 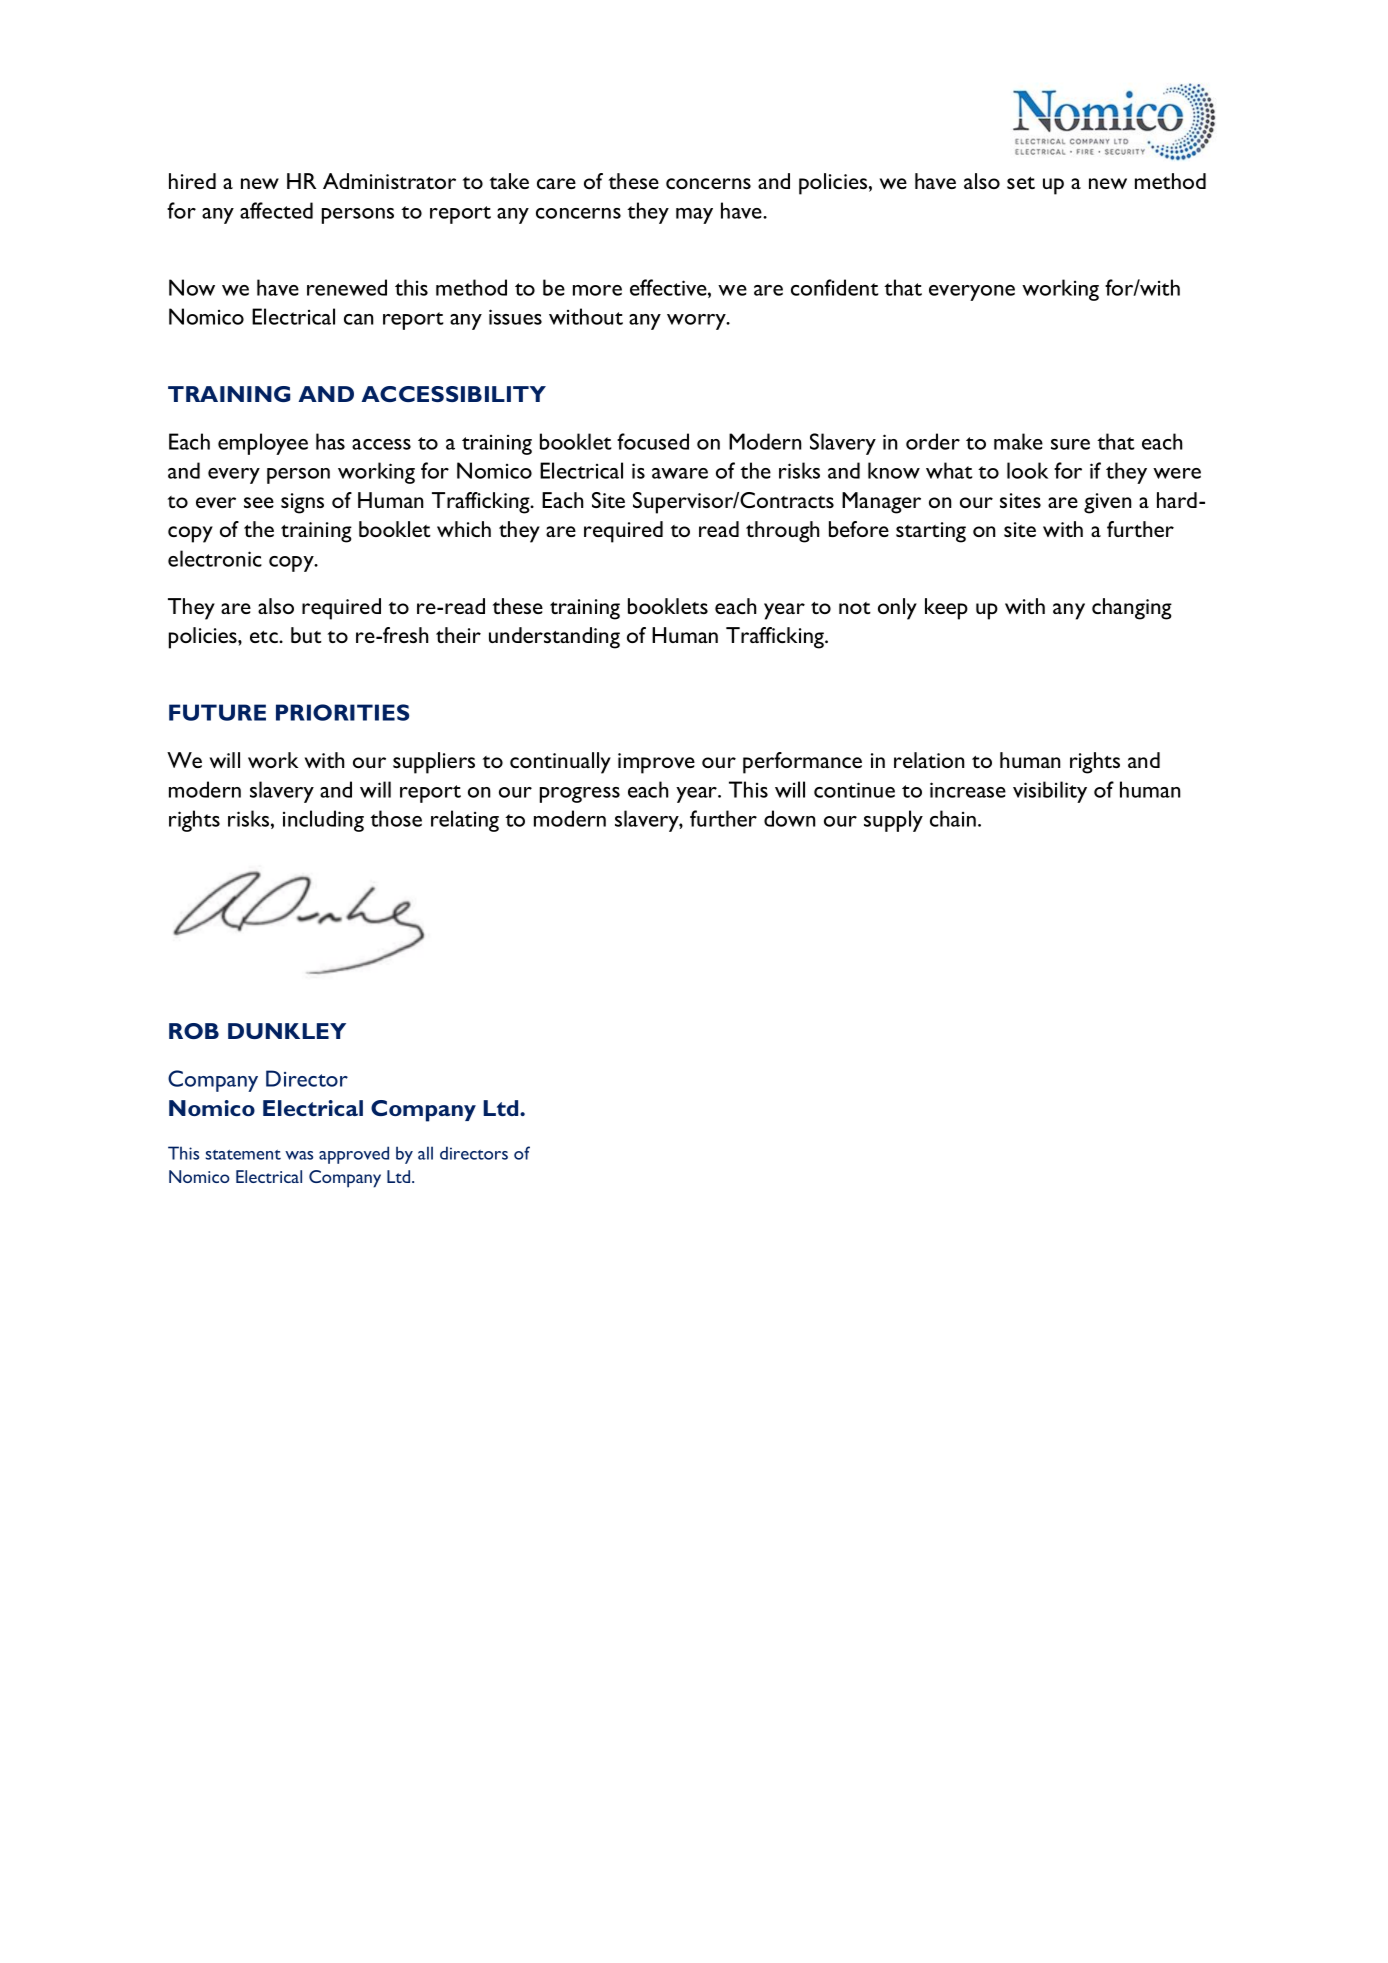 What do you see at coordinates (694, 216) in the document?
I see `may` at bounding box center [694, 216].
